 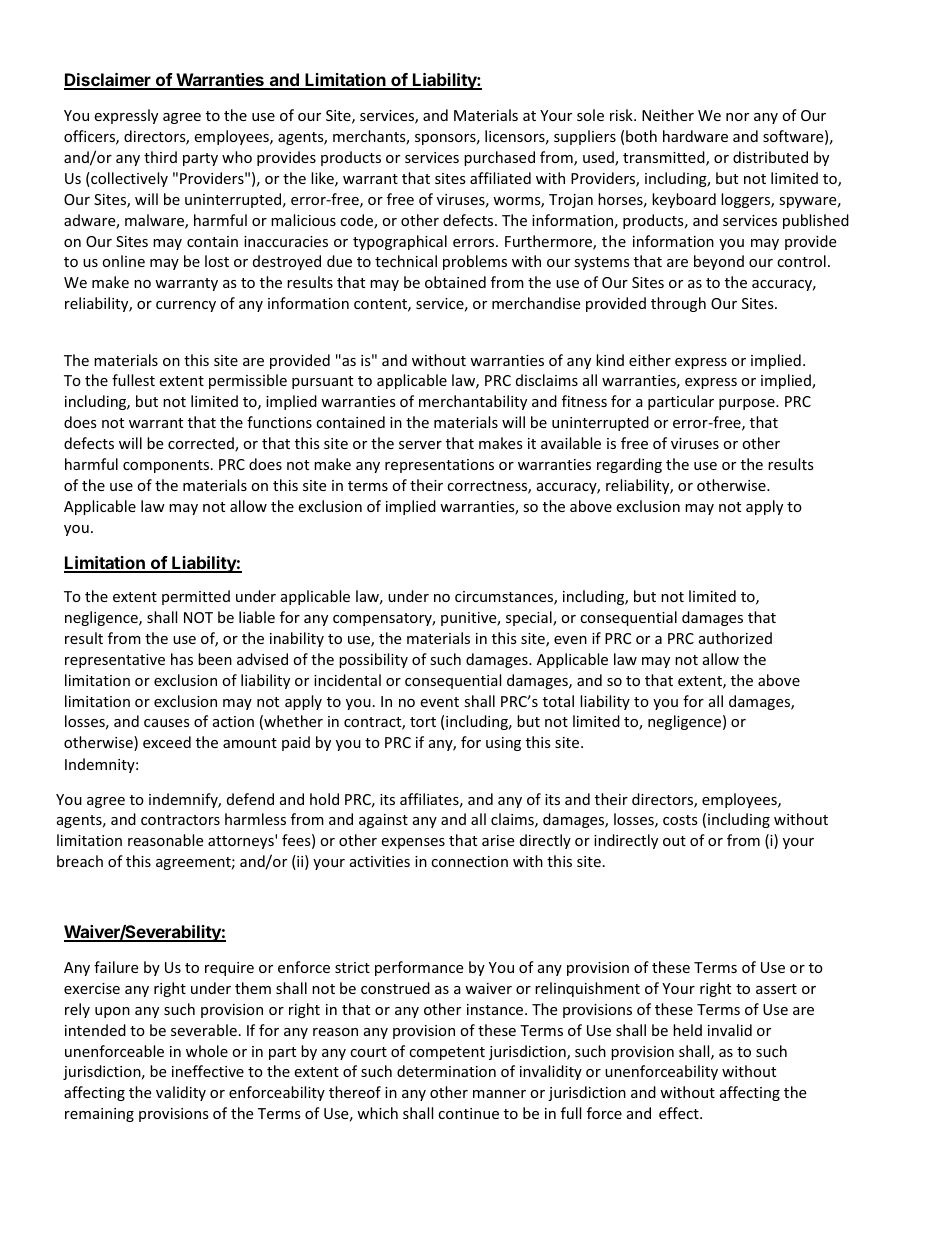 I want to click on determination, so click(x=446, y=1071).
